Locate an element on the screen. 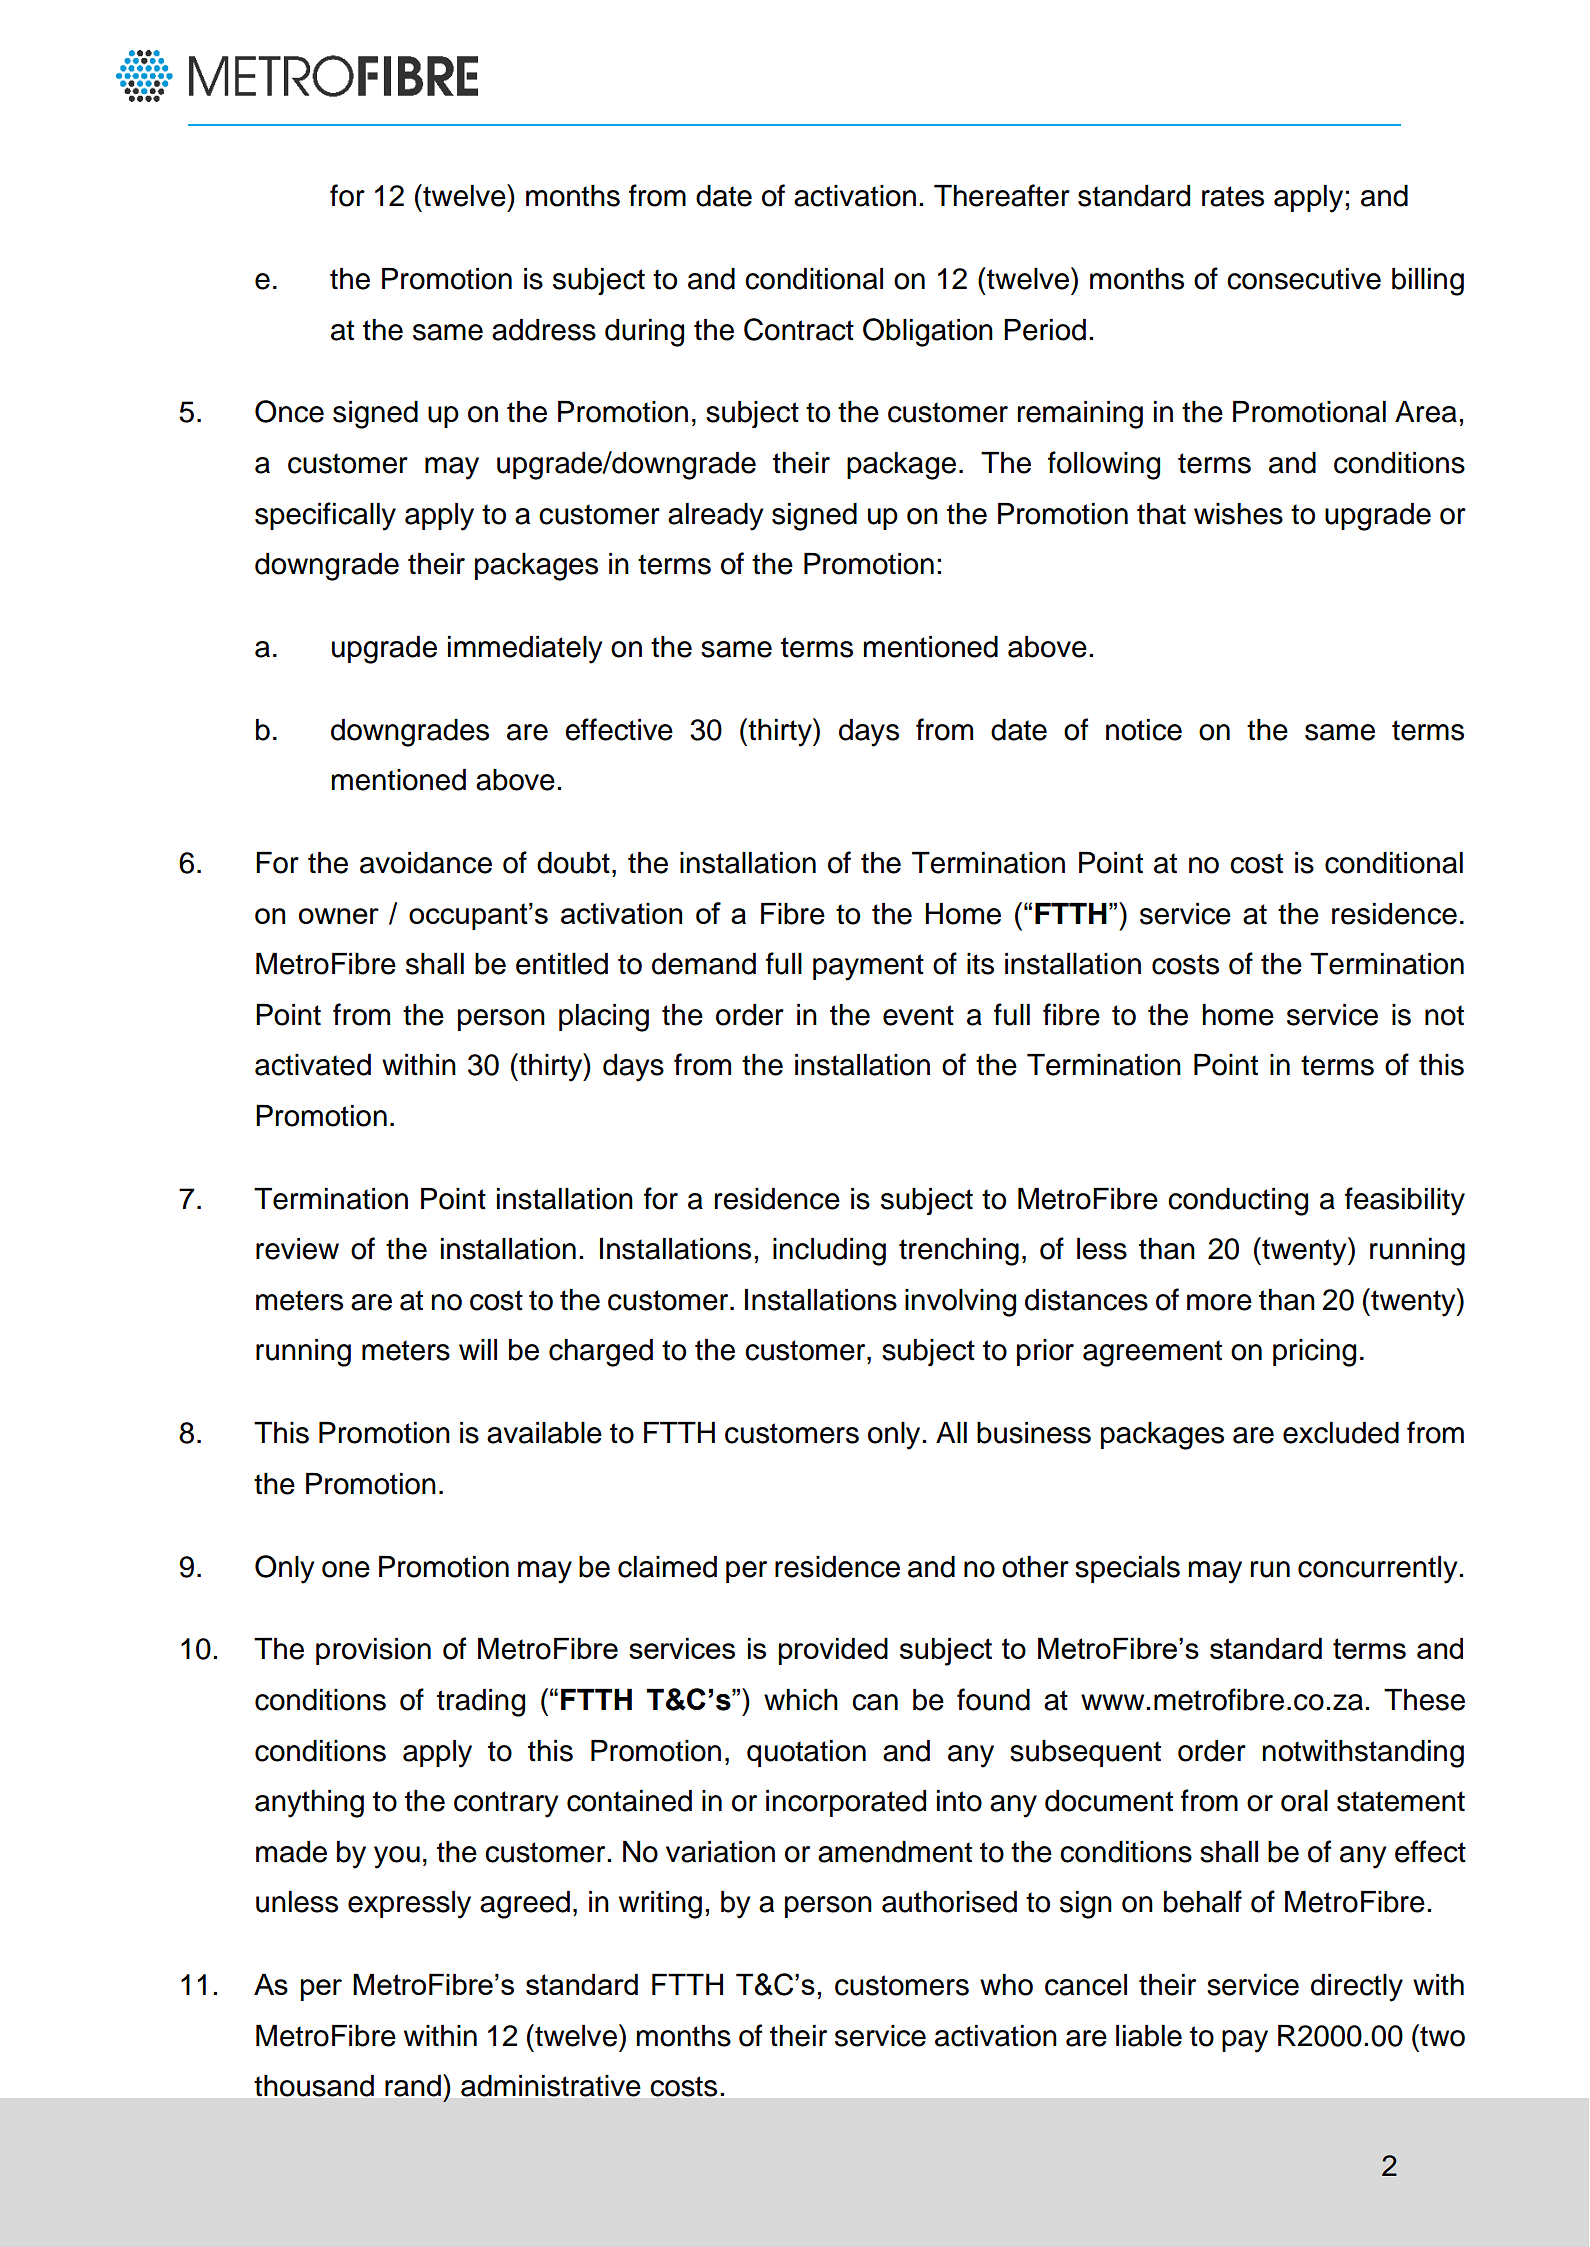  directly is located at coordinates (1357, 1988).
